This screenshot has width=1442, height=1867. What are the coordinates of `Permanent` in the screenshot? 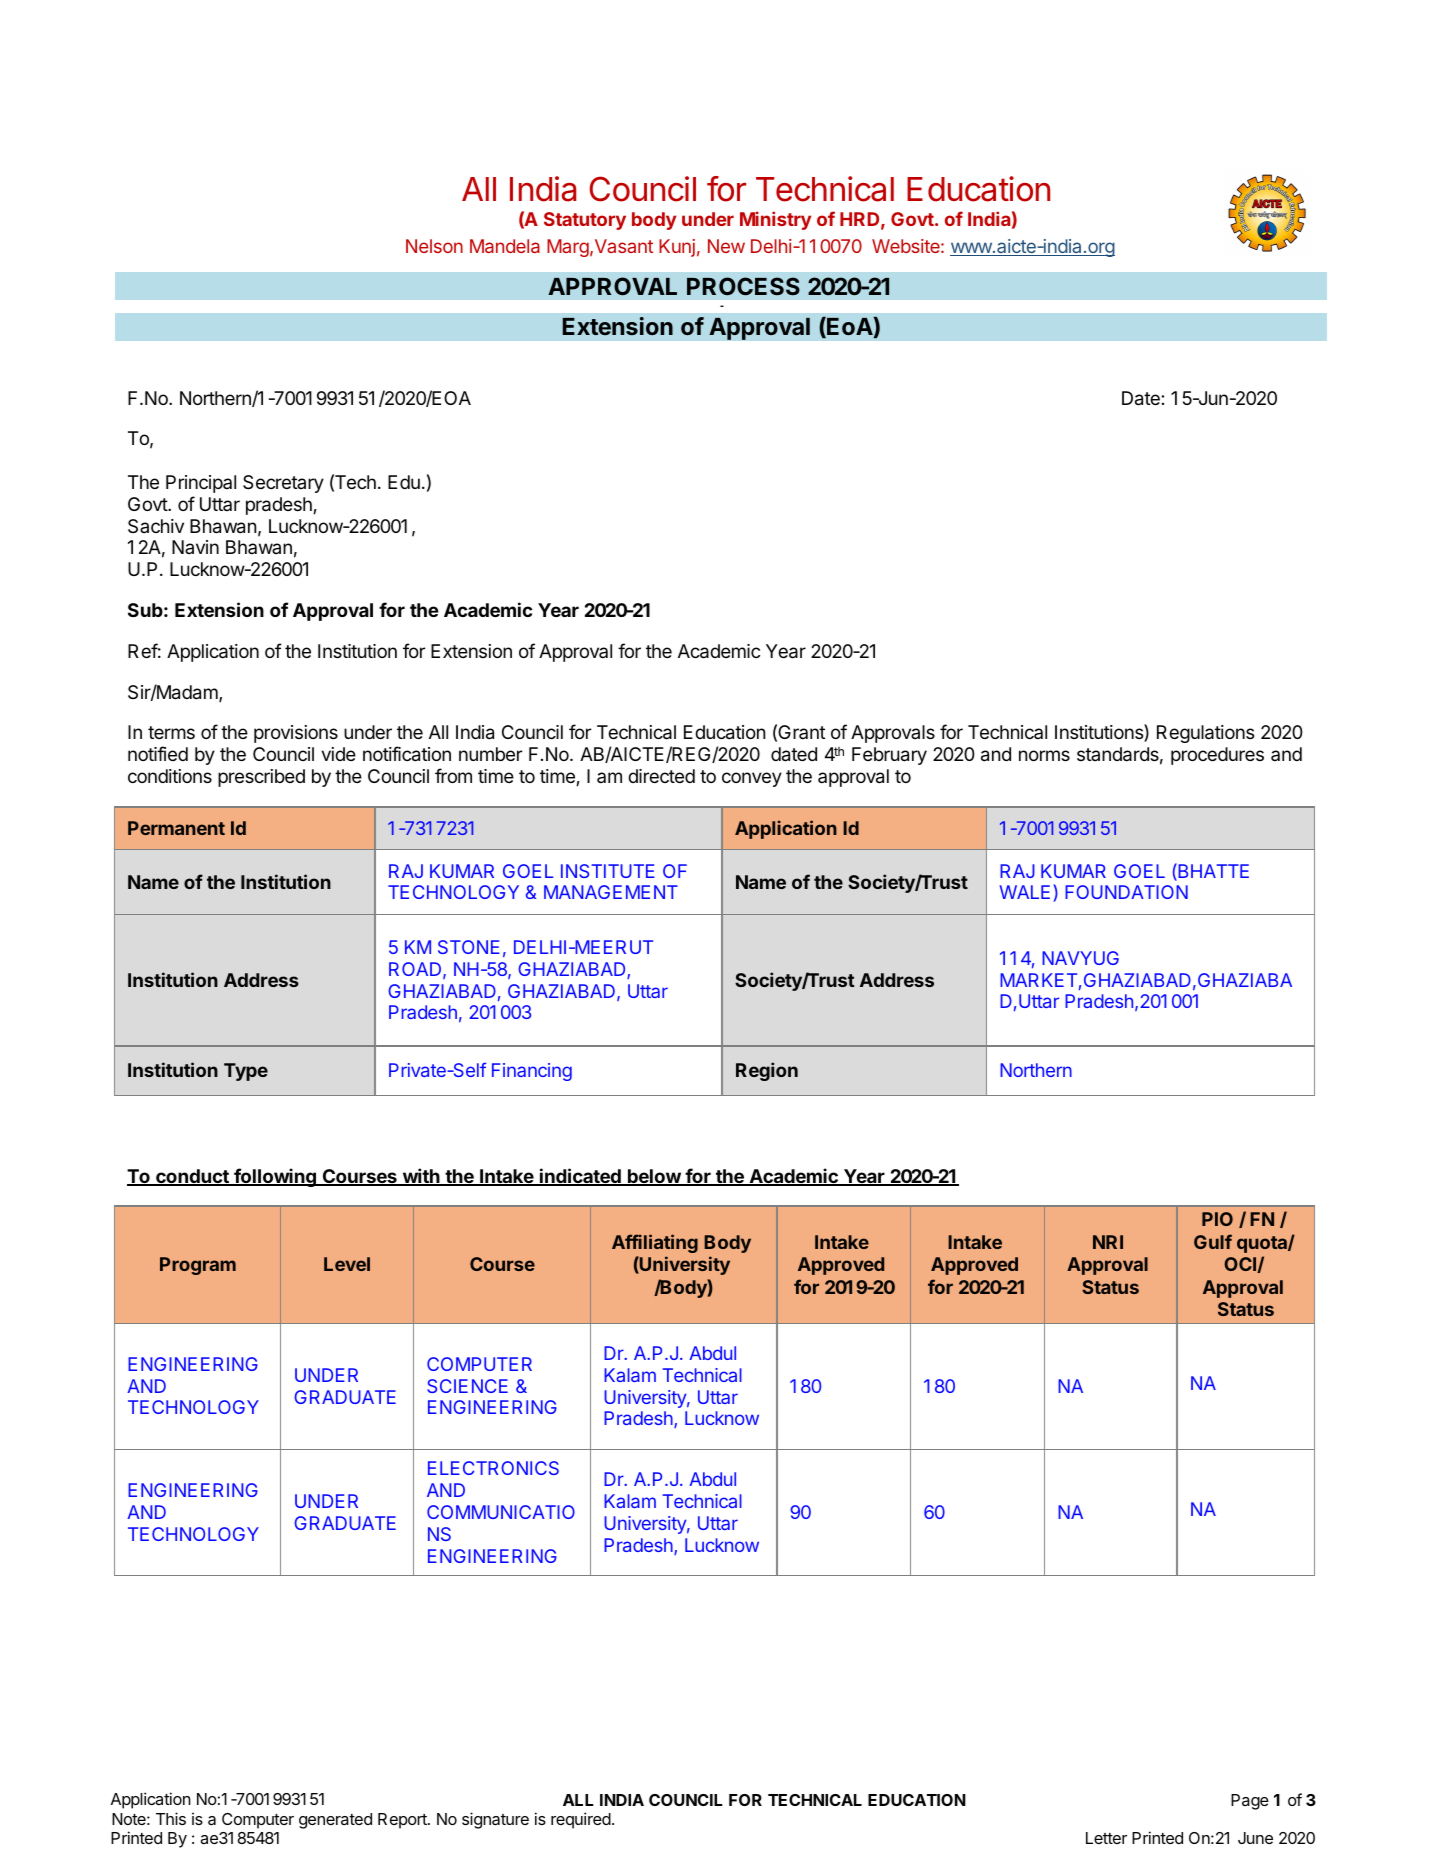 It's located at (176, 828).
